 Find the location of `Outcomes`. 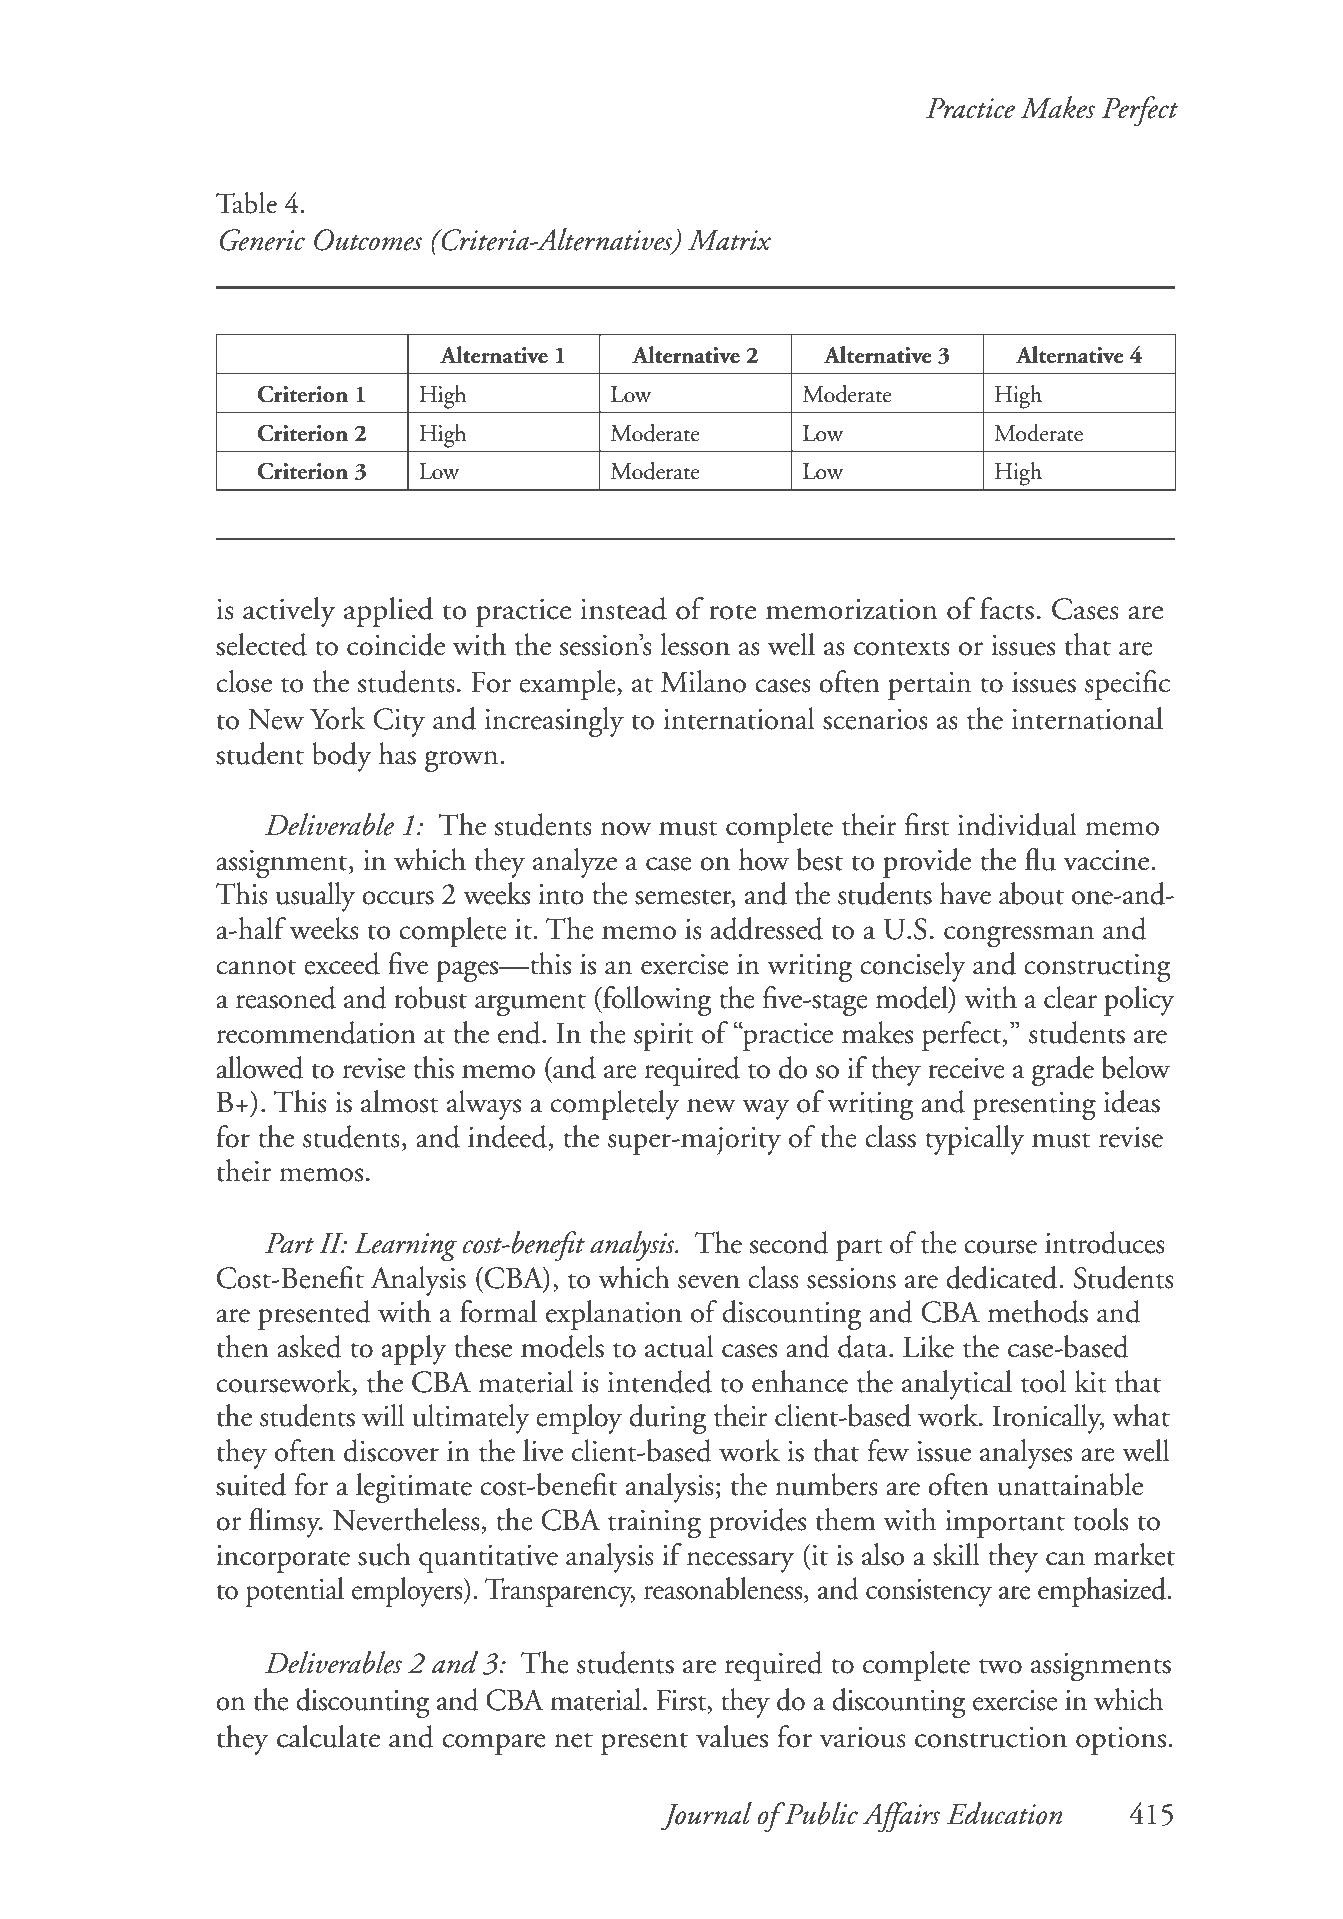

Outcomes is located at coordinates (368, 240).
